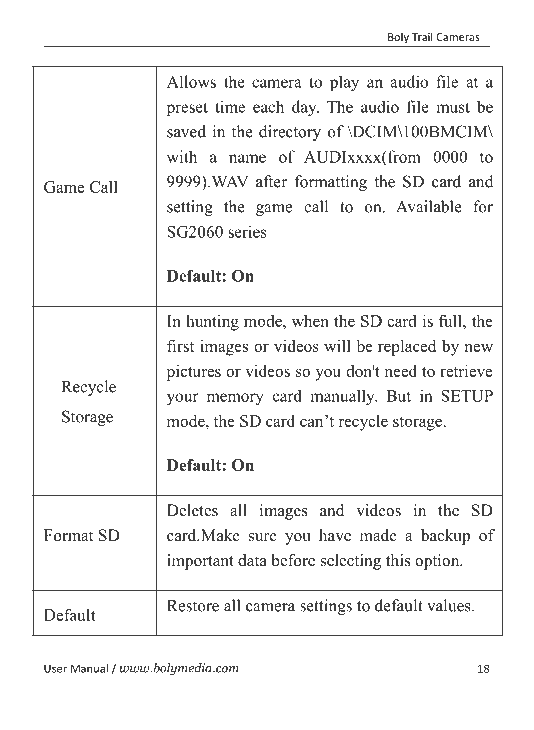 Image resolution: width=534 pixels, height=730 pixels. What do you see at coordinates (268, 106) in the document?
I see `each` at bounding box center [268, 106].
